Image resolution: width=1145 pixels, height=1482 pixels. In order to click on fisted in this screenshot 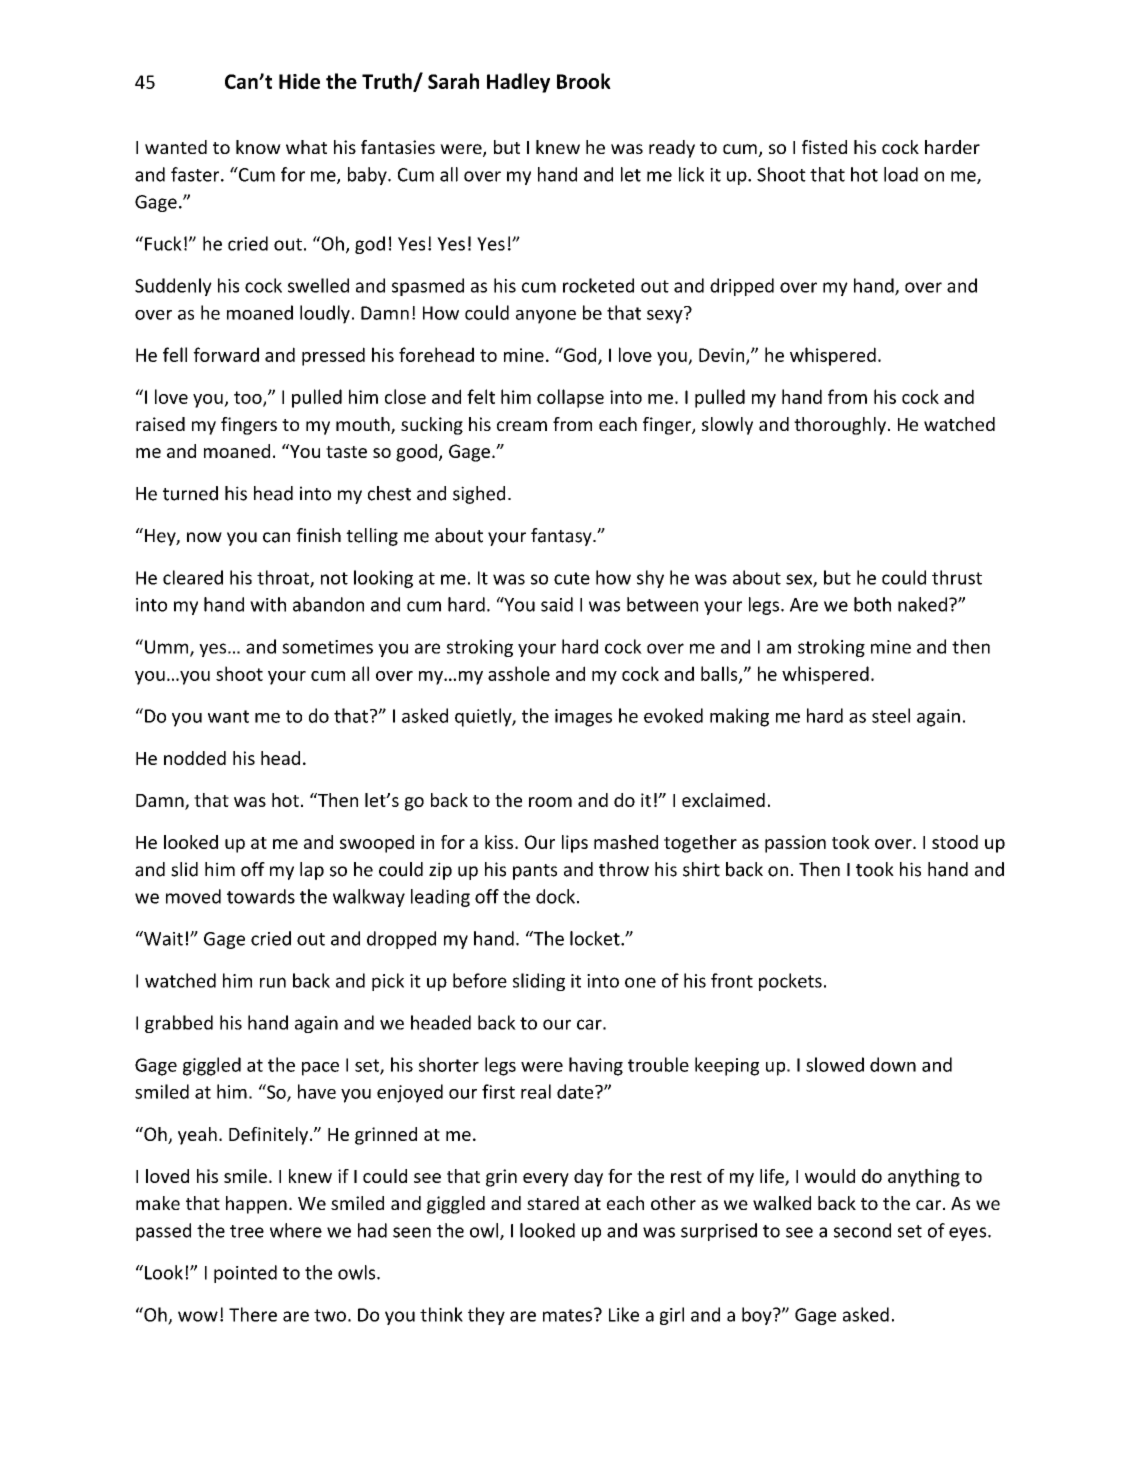, I will do `click(824, 147)`.
